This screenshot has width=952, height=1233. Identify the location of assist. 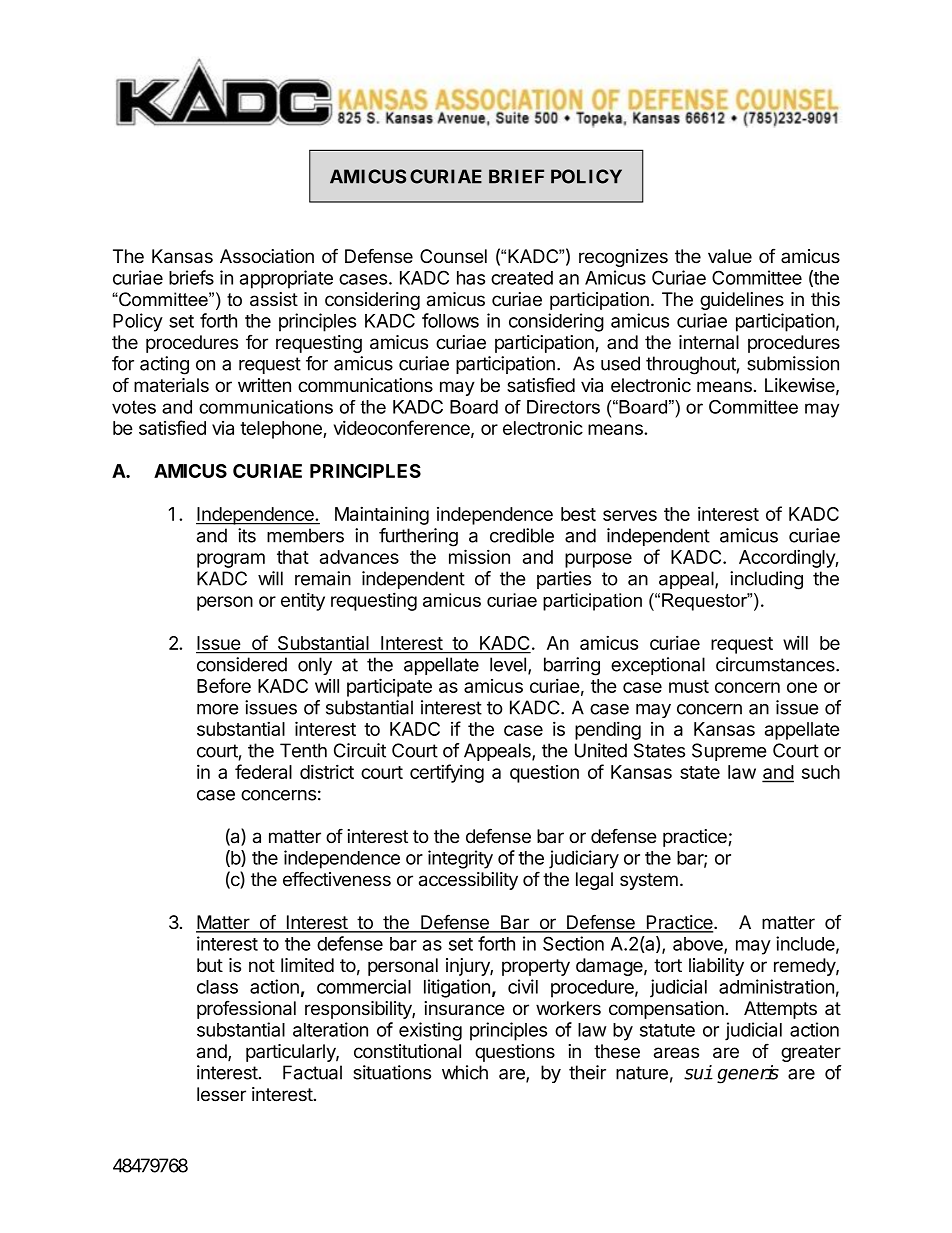
(274, 299).
